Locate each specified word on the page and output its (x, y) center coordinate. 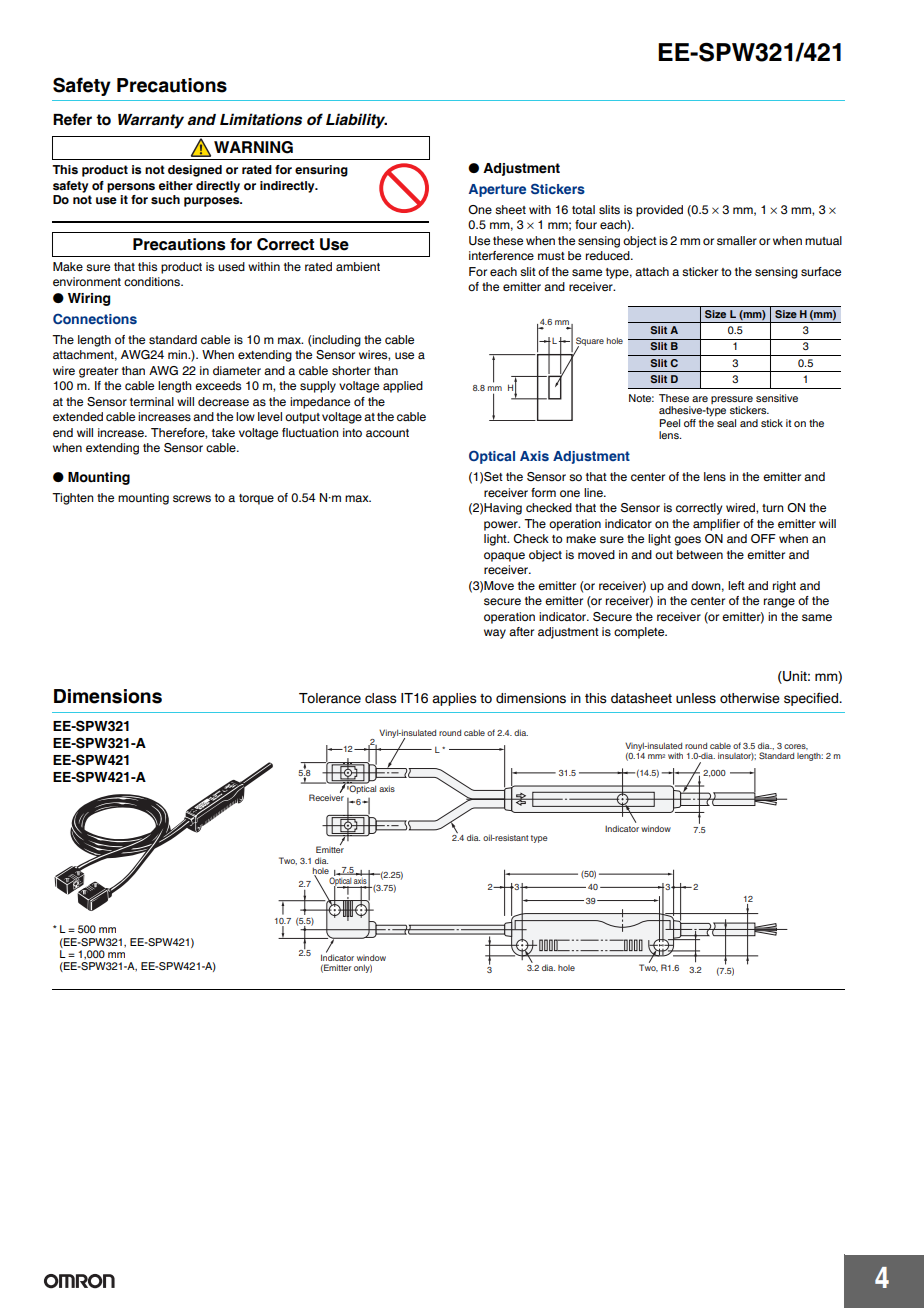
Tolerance (330, 698)
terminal (152, 401)
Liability (356, 121)
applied (403, 387)
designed (195, 171)
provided (659, 211)
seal (726, 423)
